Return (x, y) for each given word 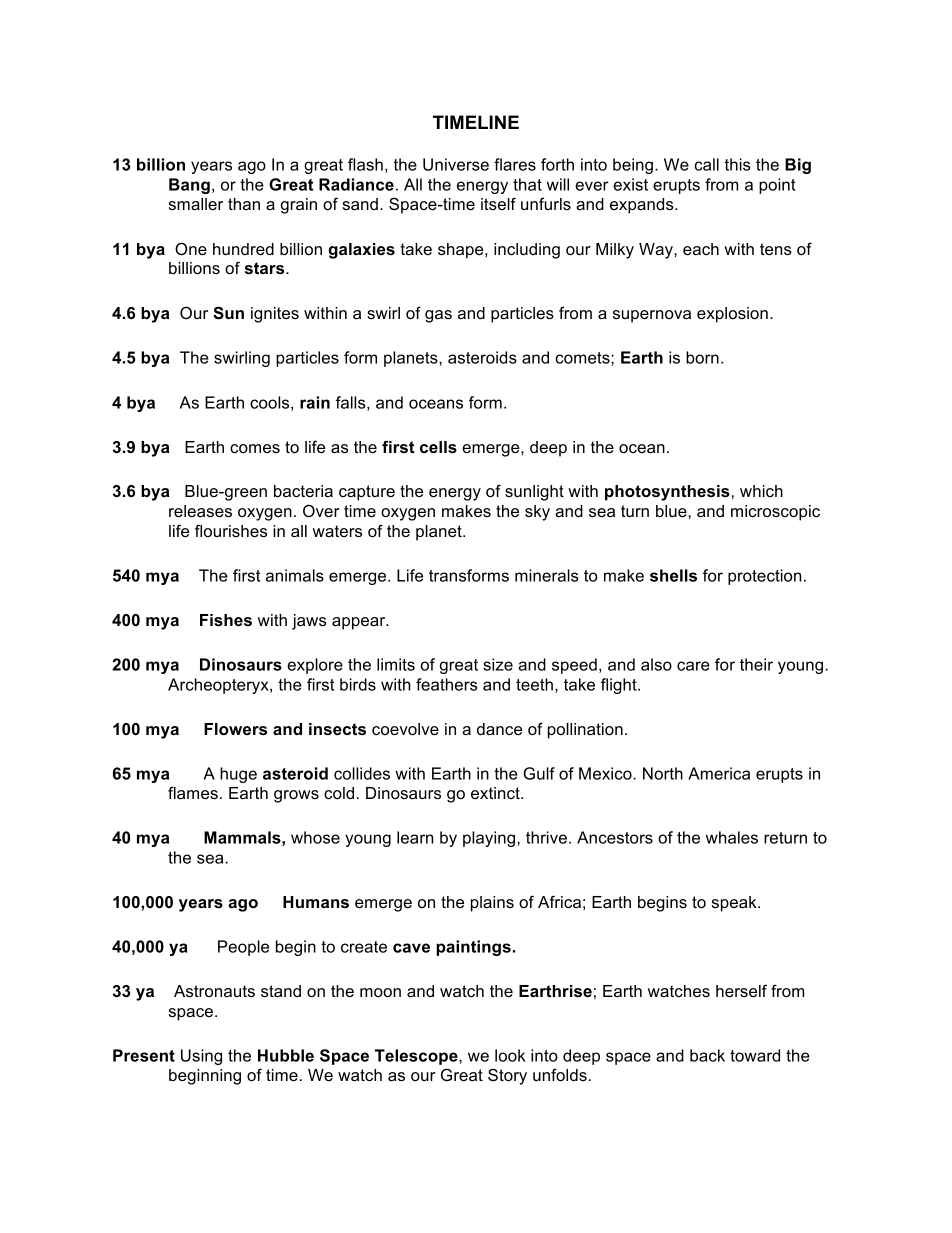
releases (200, 511)
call (706, 164)
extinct (496, 793)
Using (201, 1057)
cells (438, 447)
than (244, 204)
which (761, 491)
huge (238, 775)
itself (498, 203)
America (719, 773)
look (510, 1055)
